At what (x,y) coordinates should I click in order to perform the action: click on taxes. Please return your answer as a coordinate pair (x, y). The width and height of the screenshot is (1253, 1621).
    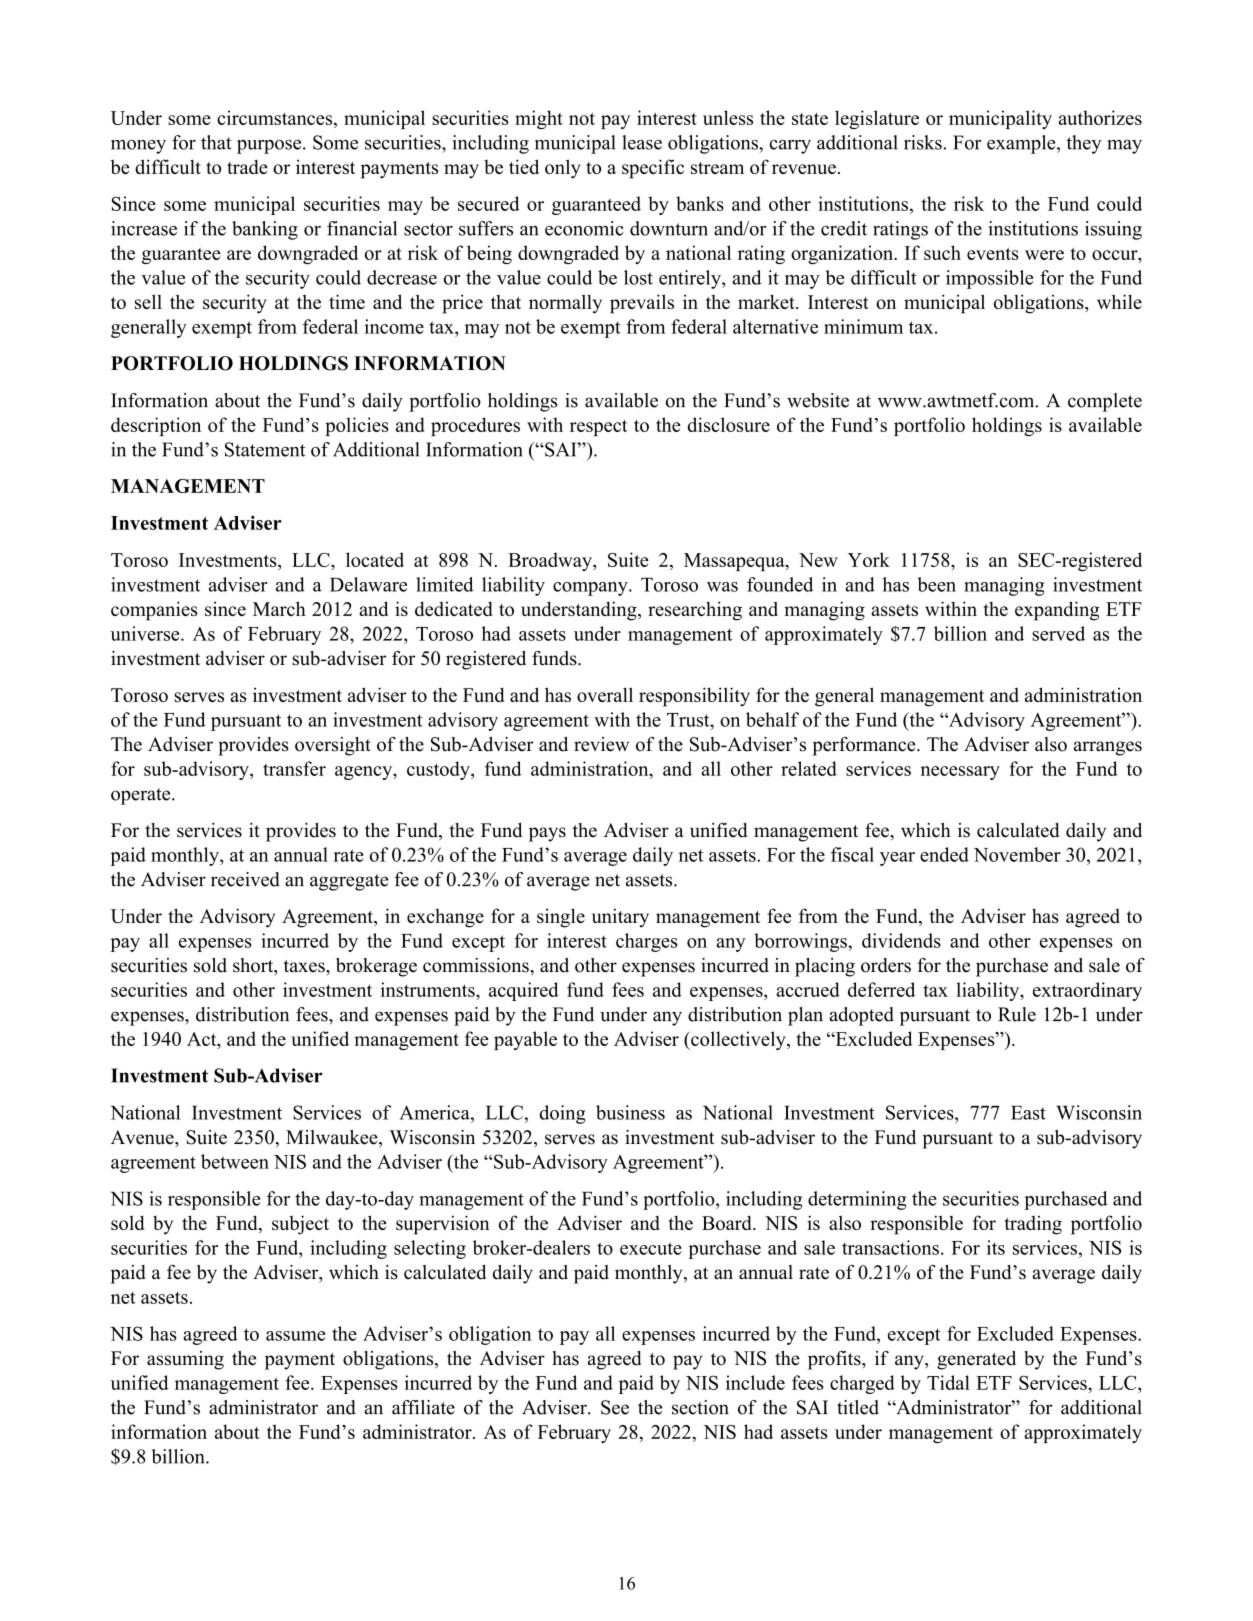
    Looking at the image, I should click on (305, 966).
